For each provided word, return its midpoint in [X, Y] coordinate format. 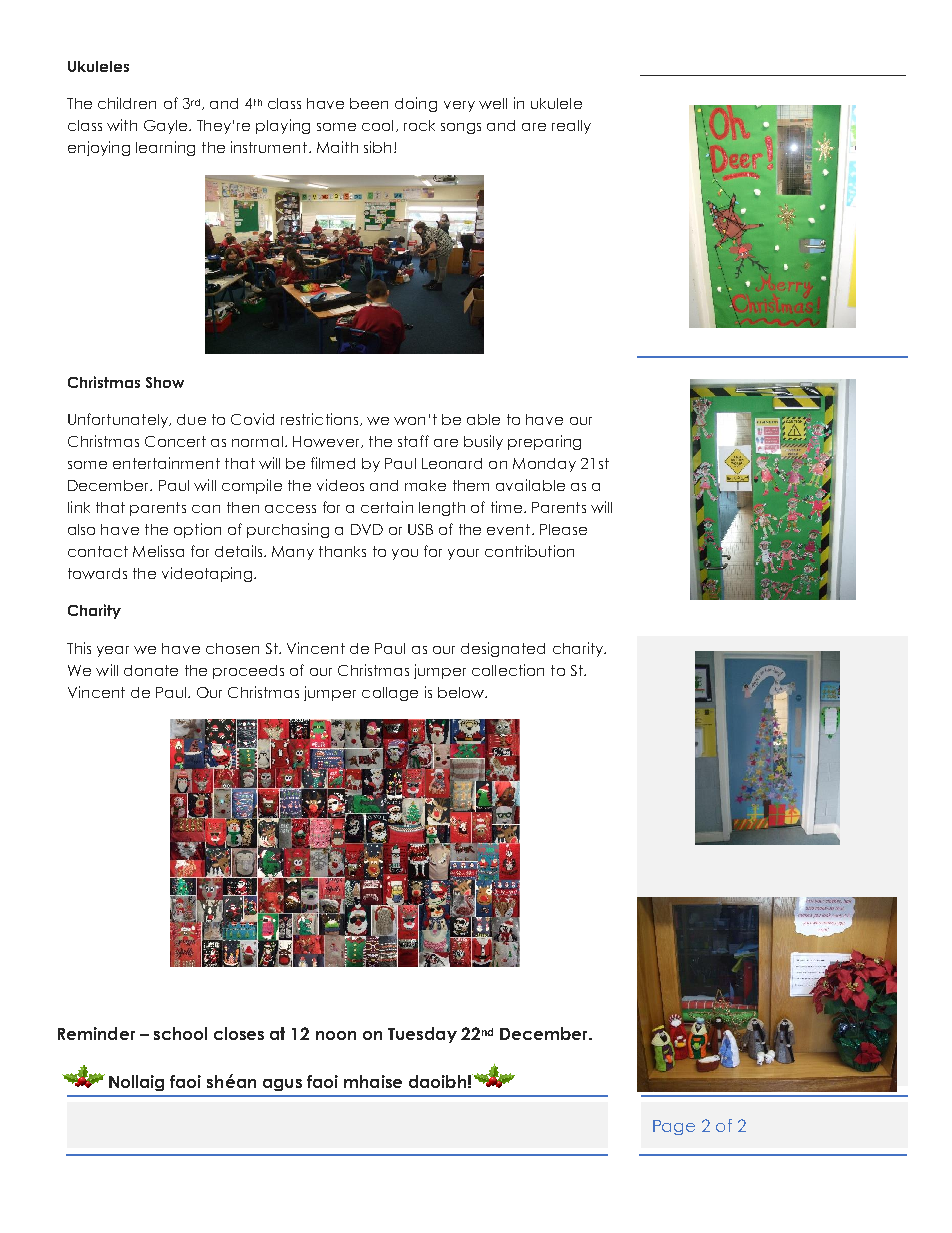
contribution [529, 551]
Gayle [167, 127]
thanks [342, 551]
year [113, 651]
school [180, 1033]
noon [336, 1035]
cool [377, 125]
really [571, 127]
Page [674, 1127]
